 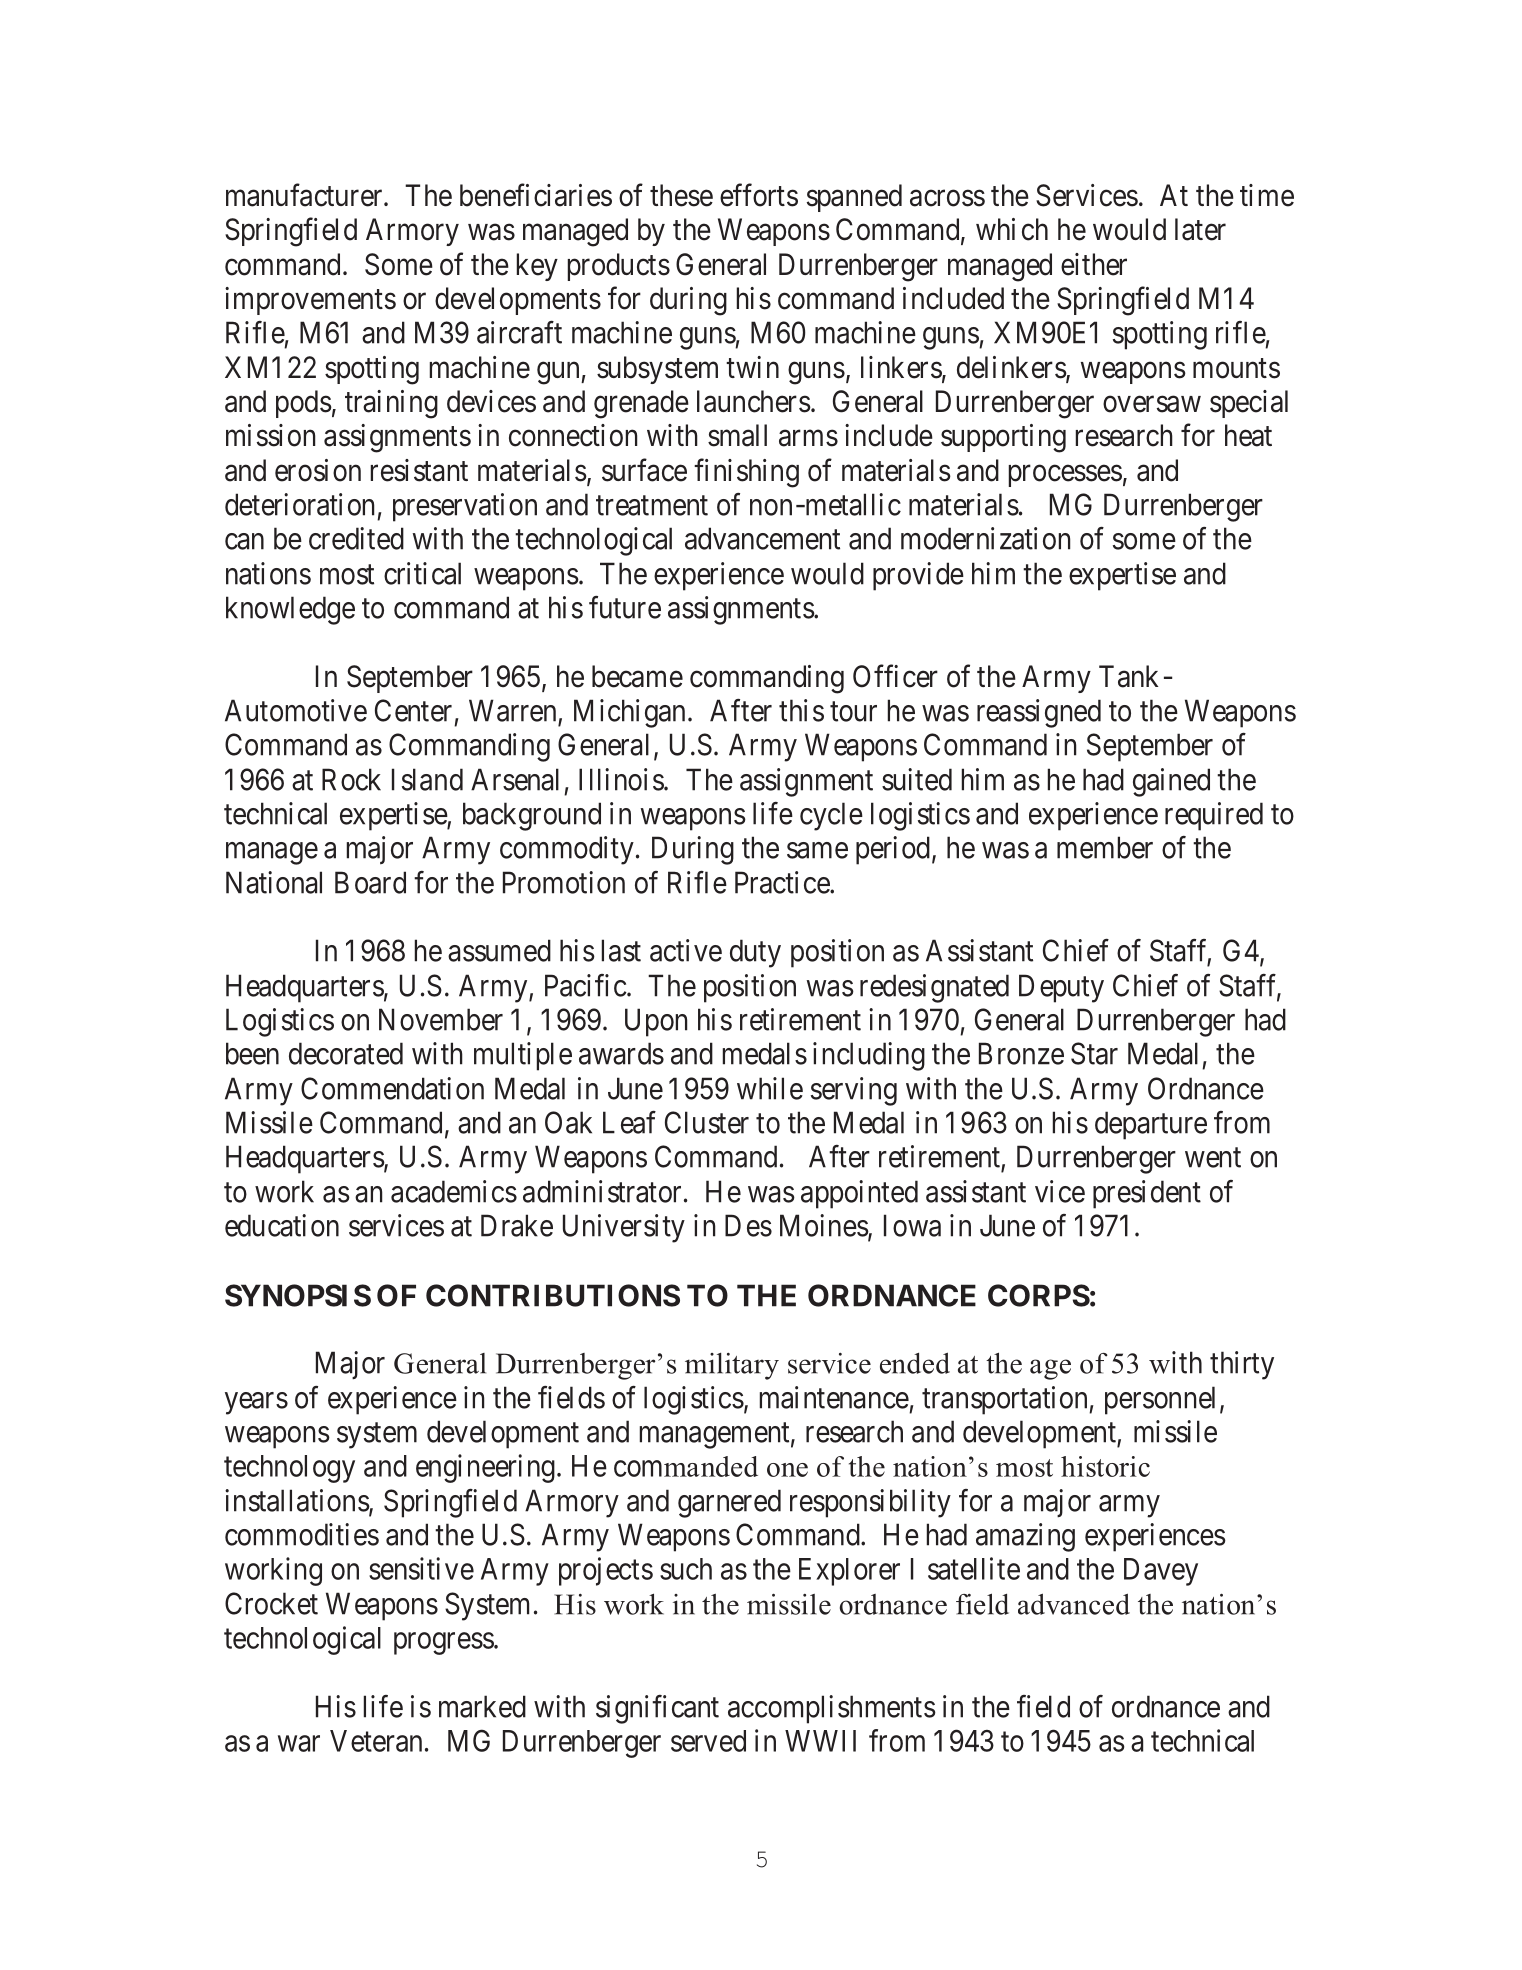 I want to click on manufacturer, so click(x=305, y=195).
